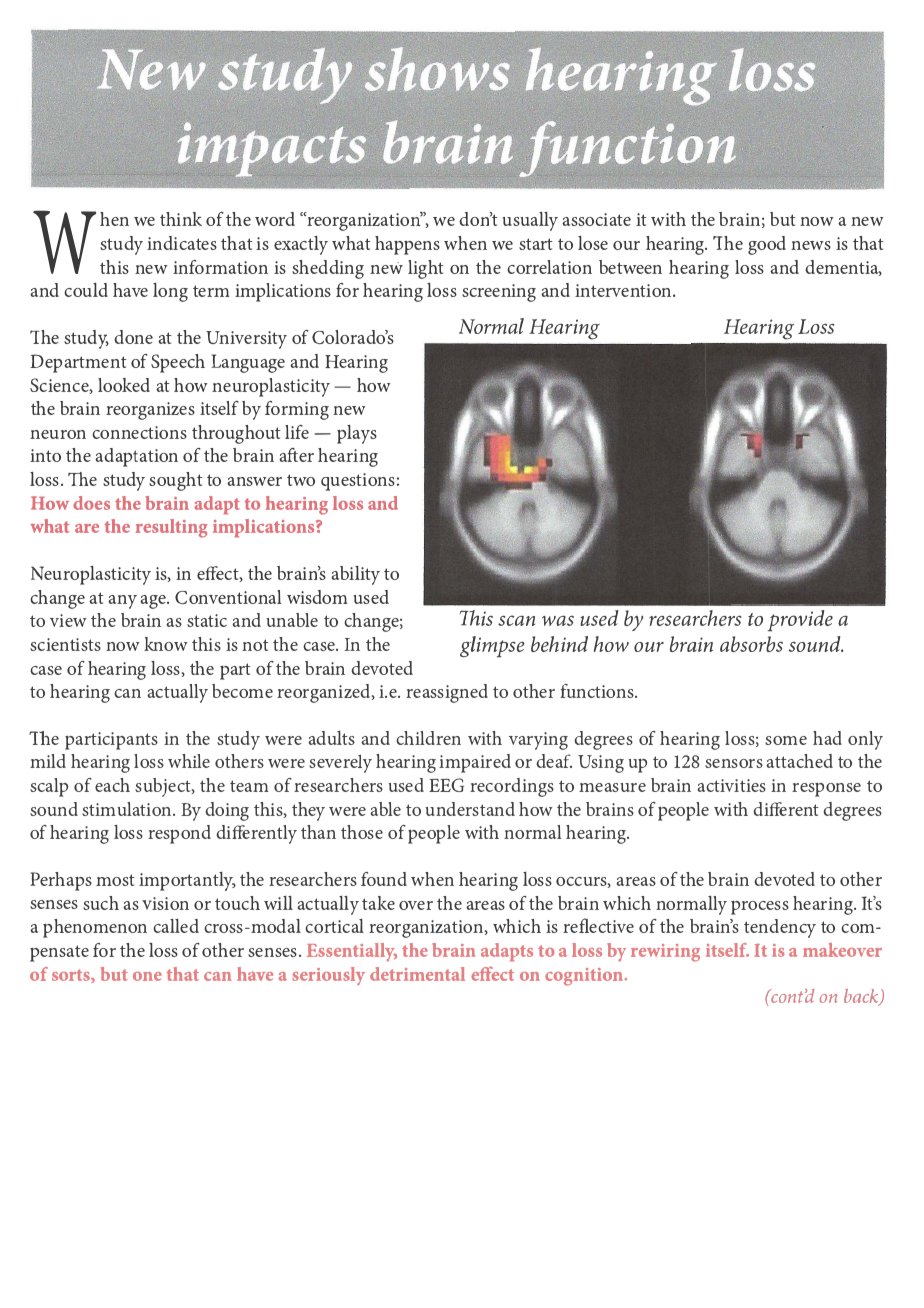 The image size is (924, 1308). What do you see at coordinates (355, 575) in the image?
I see `ability` at bounding box center [355, 575].
